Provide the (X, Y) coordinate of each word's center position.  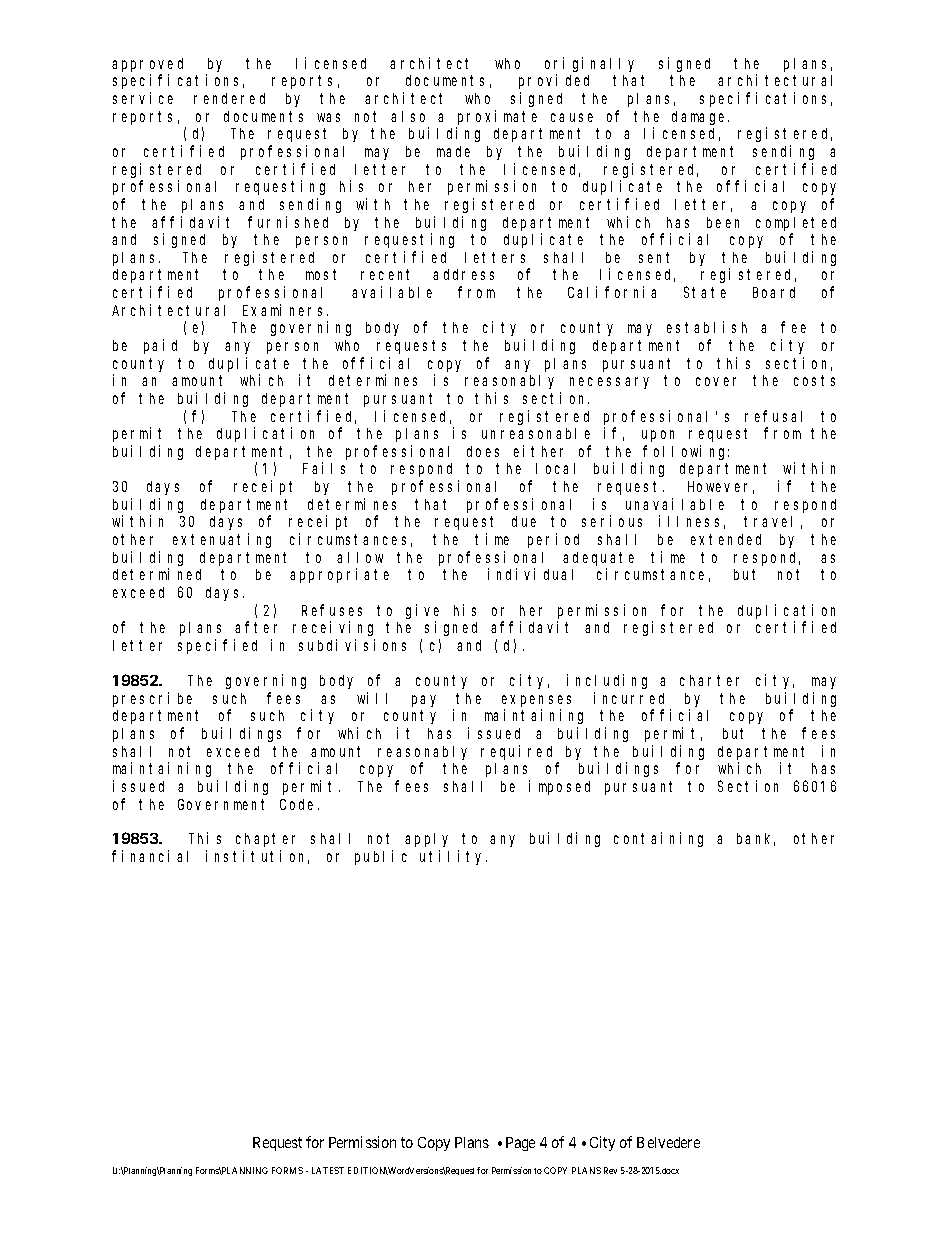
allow (360, 557)
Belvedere (668, 1142)
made (453, 151)
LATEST (328, 1170)
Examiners (285, 310)
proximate (497, 117)
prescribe (152, 699)
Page (520, 1144)
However (721, 487)
